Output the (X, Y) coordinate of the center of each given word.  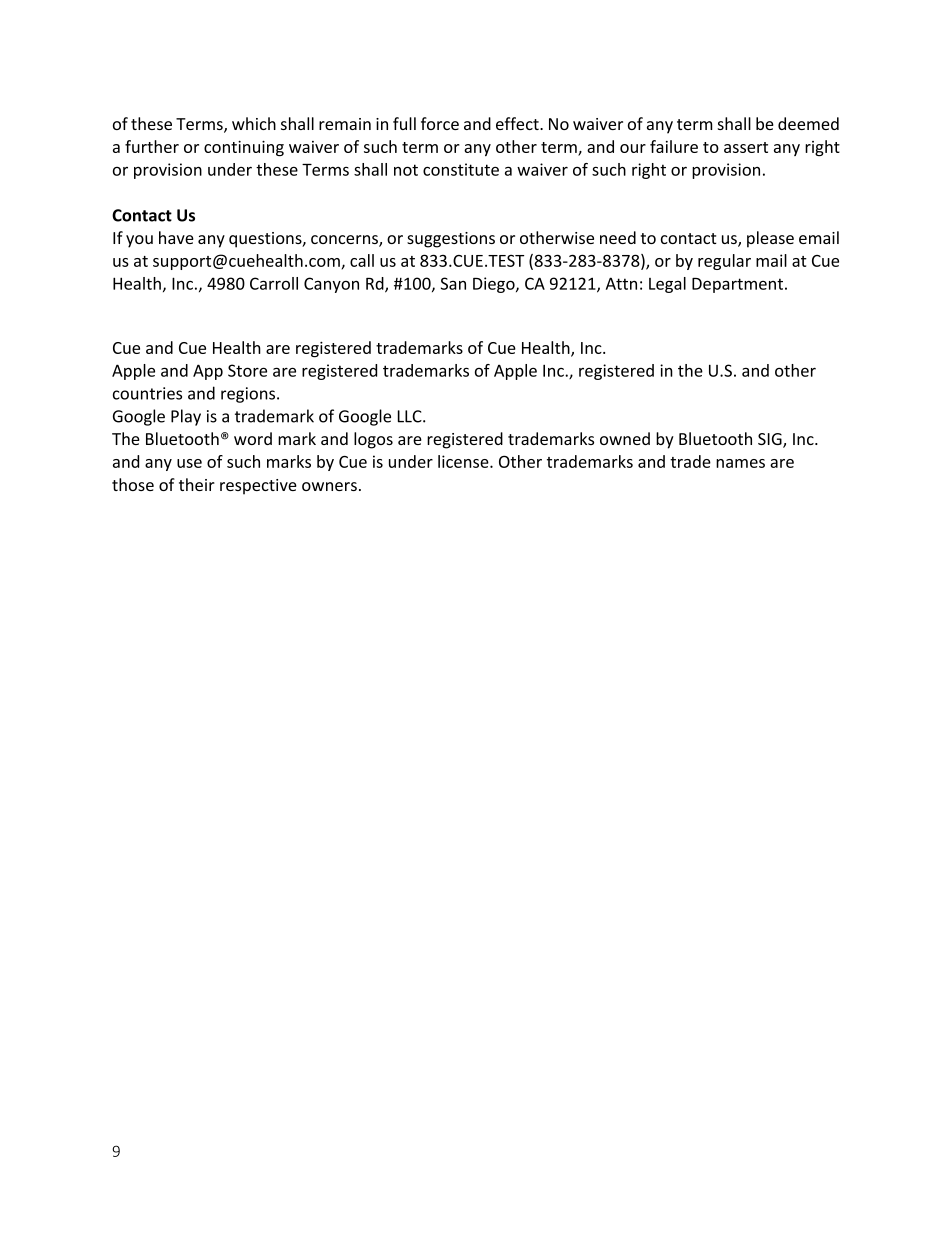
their (197, 484)
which (254, 123)
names (740, 463)
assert (746, 147)
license (464, 461)
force (440, 123)
